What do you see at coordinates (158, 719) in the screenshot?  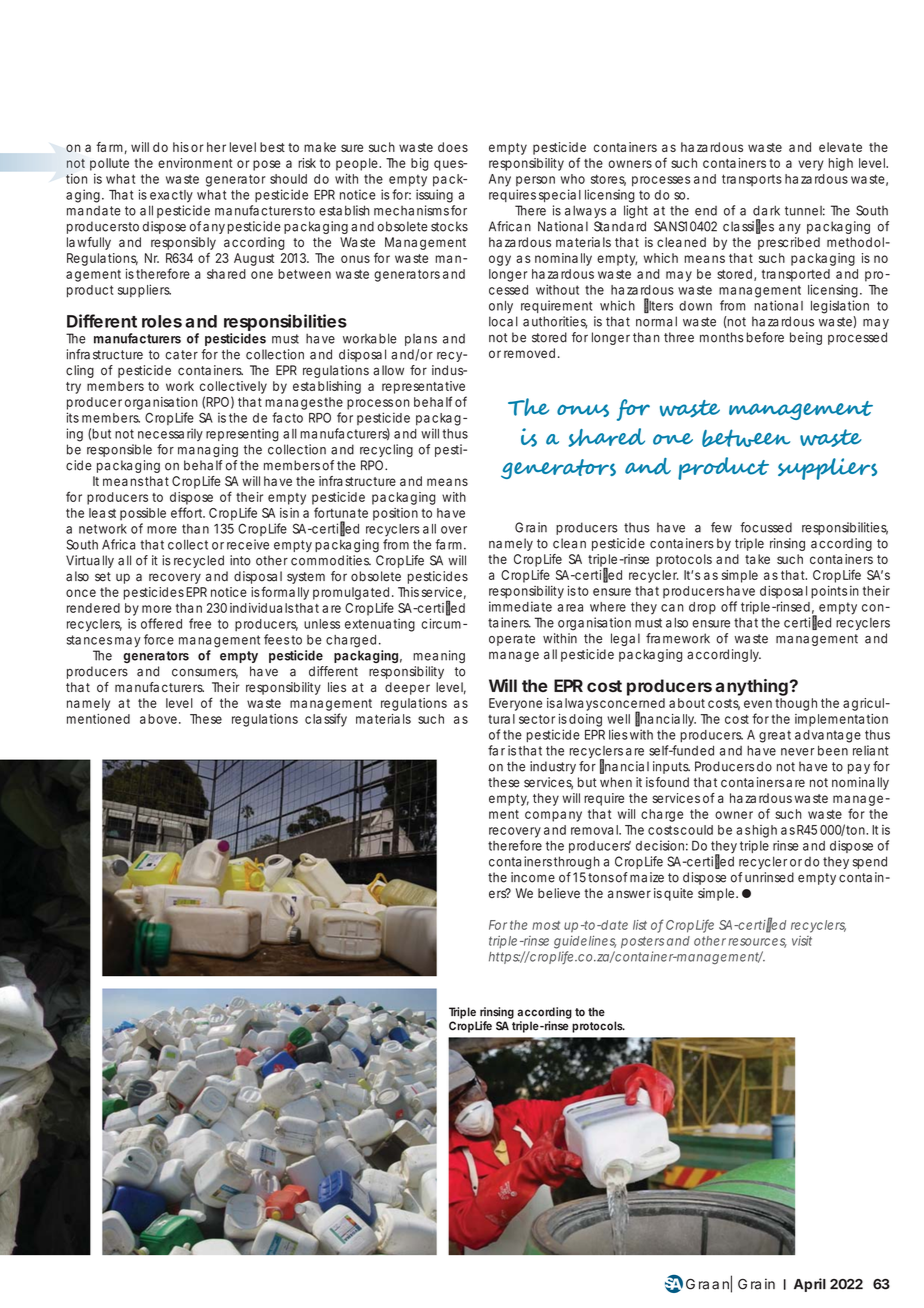 I see `above` at bounding box center [158, 719].
